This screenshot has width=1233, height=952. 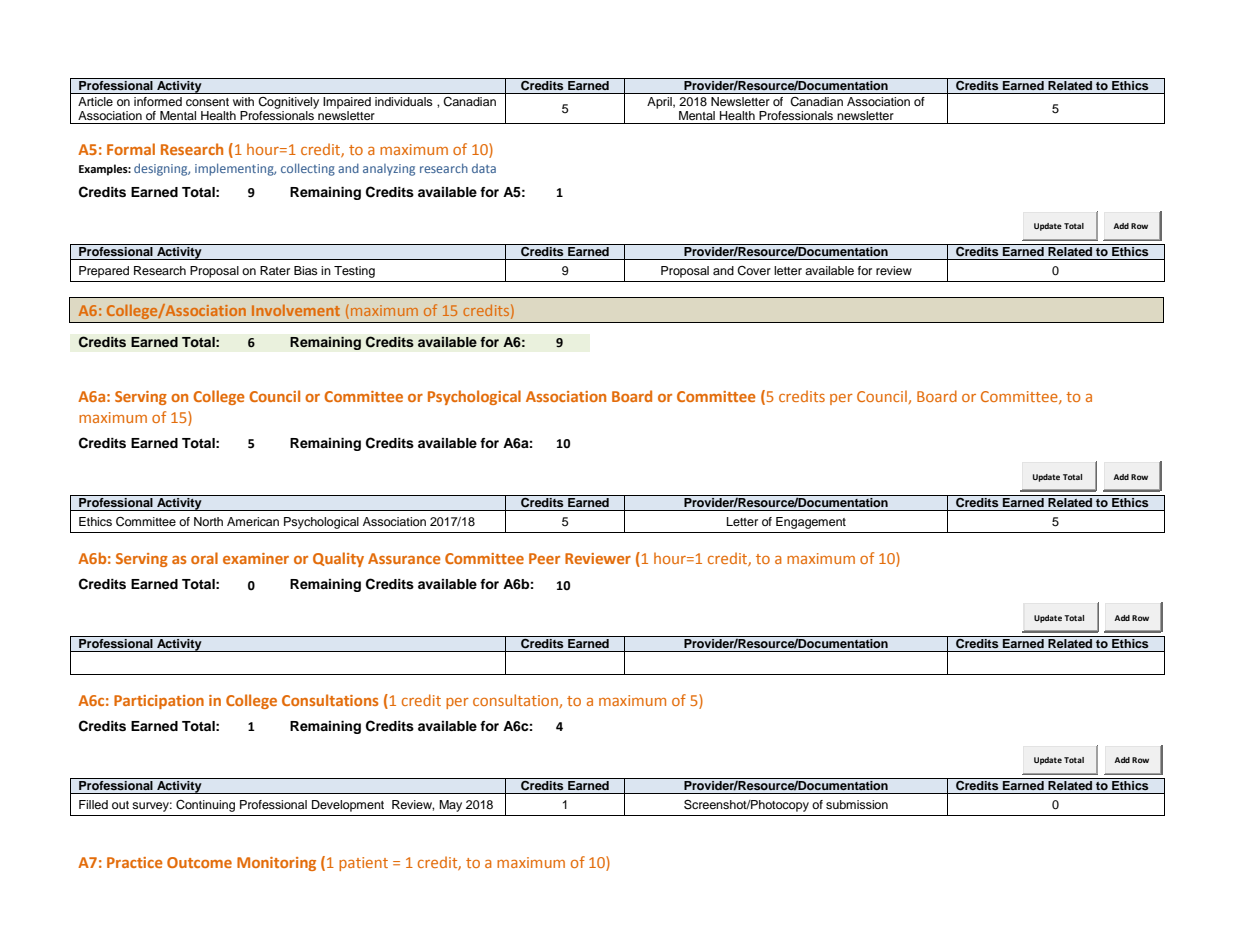 What do you see at coordinates (207, 102) in the screenshot?
I see `consent` at bounding box center [207, 102].
